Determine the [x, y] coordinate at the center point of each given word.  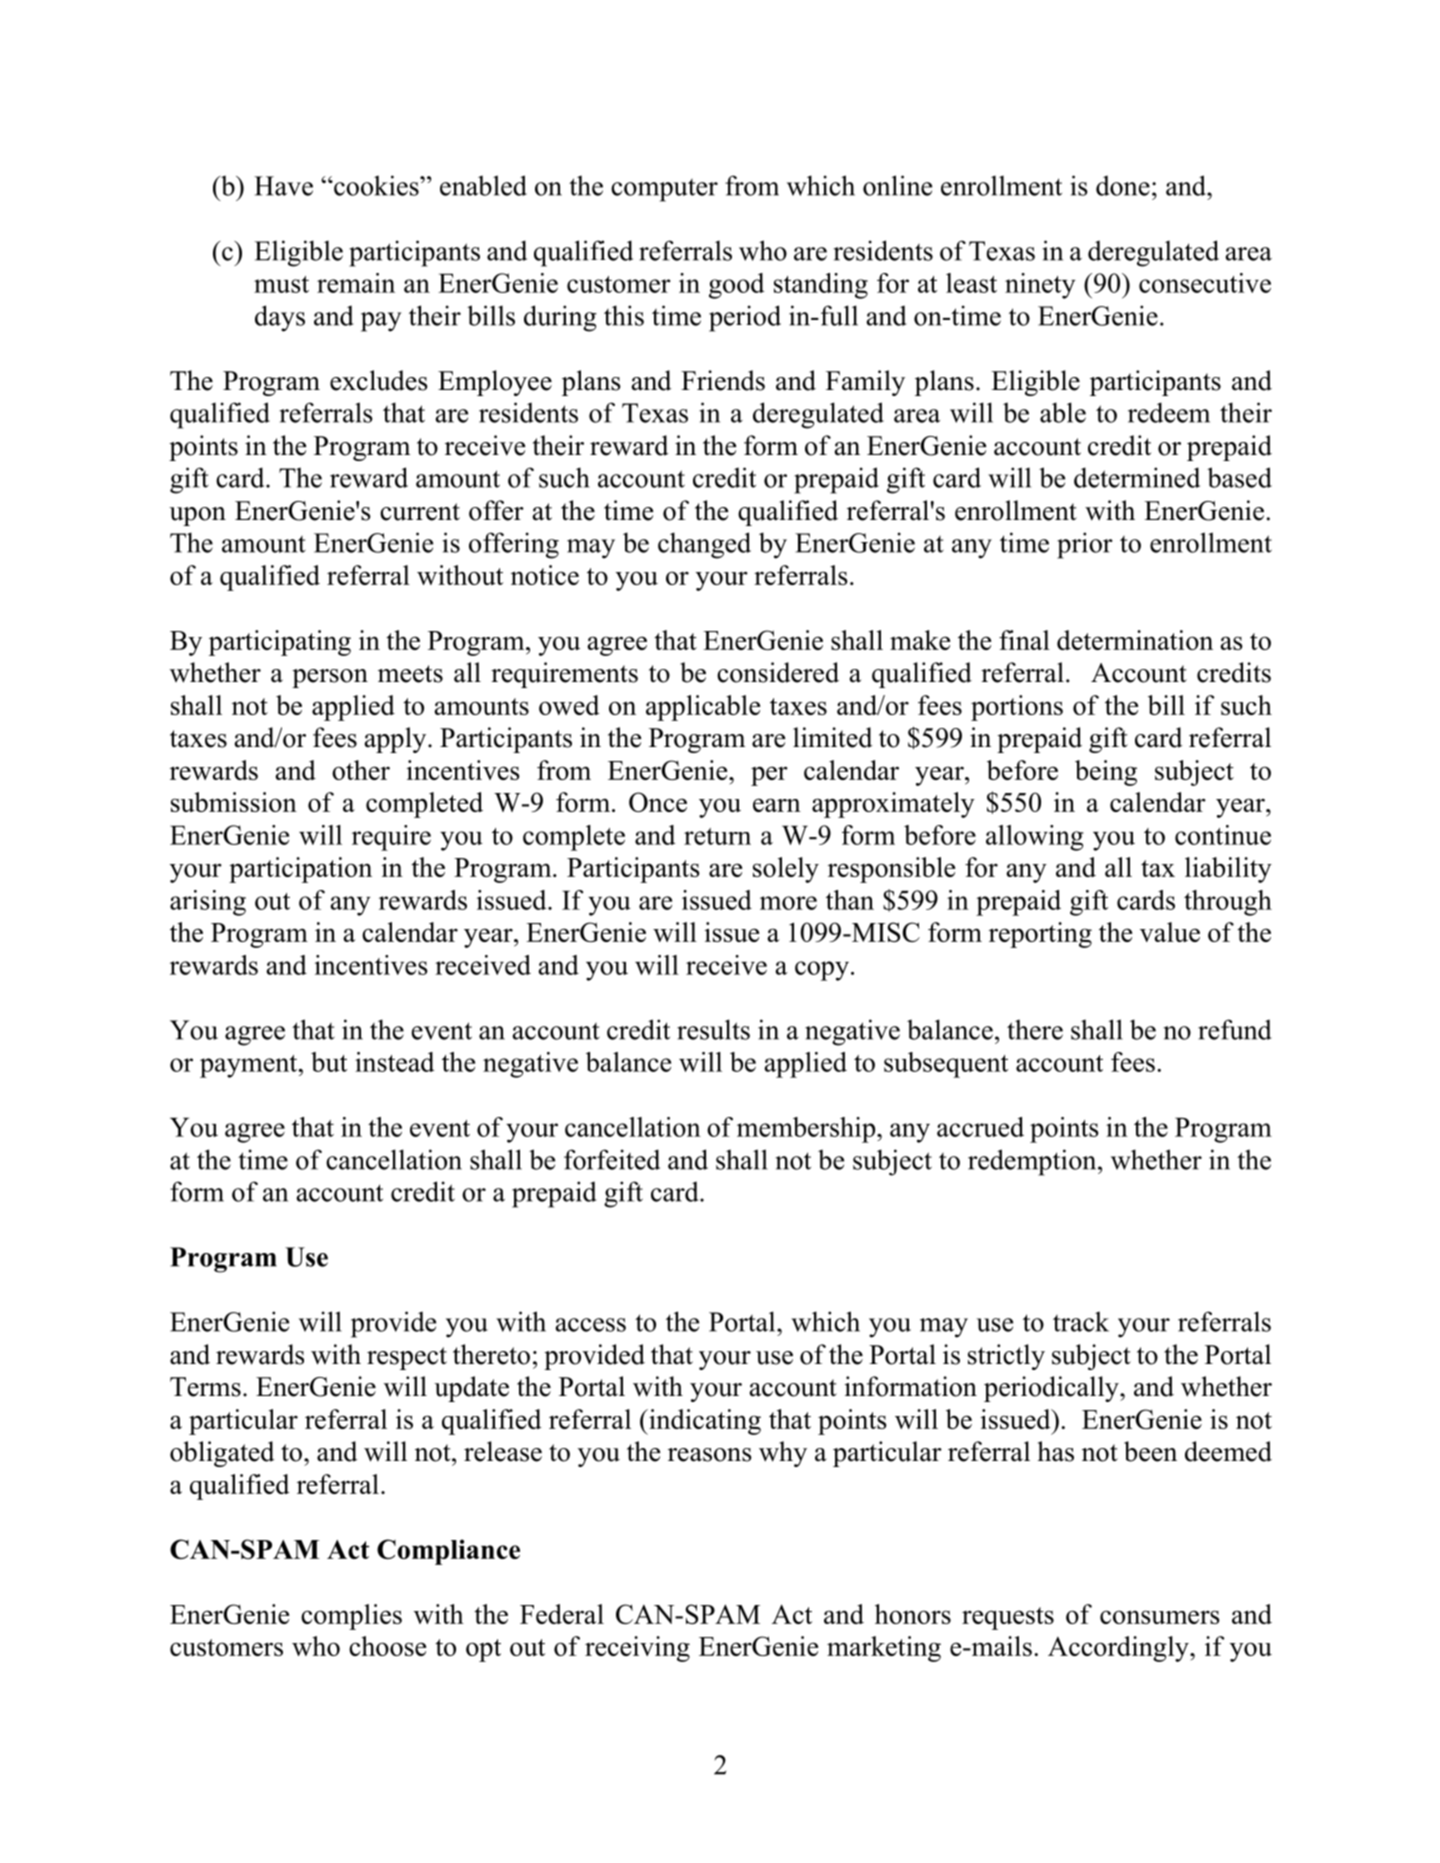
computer [664, 190]
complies [351, 1617]
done [1123, 185]
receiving [637, 1649]
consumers [1160, 1617]
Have [283, 186]
